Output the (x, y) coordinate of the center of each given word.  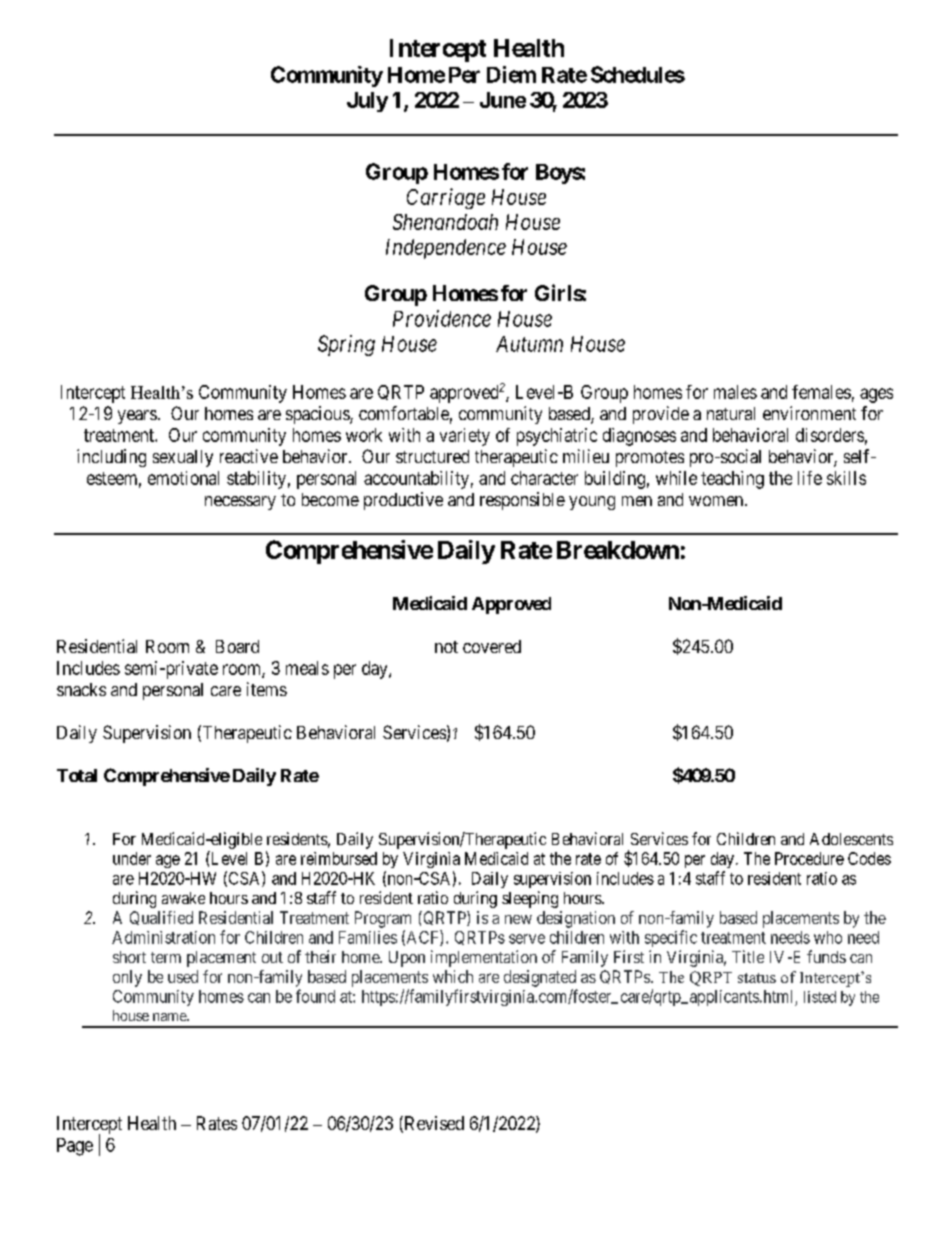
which (453, 976)
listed (820, 997)
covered (492, 646)
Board (237, 646)
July (367, 102)
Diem (511, 74)
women (717, 501)
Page (75, 1147)
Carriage (446, 198)
